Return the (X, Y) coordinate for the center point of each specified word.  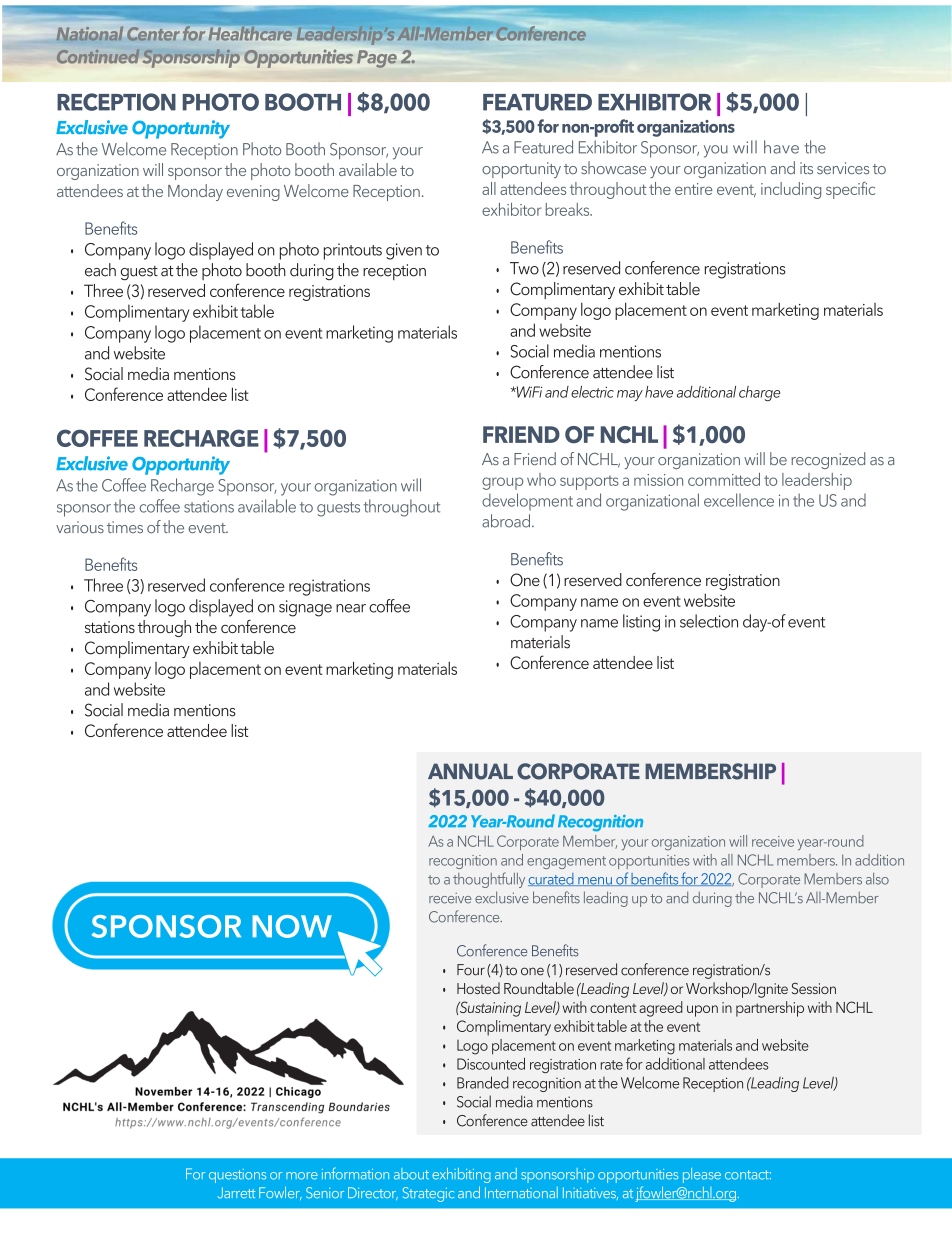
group (502, 483)
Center (153, 34)
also (877, 879)
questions (237, 1176)
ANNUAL (470, 771)
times (125, 527)
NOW (292, 926)
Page (377, 59)
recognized (828, 460)
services (843, 168)
